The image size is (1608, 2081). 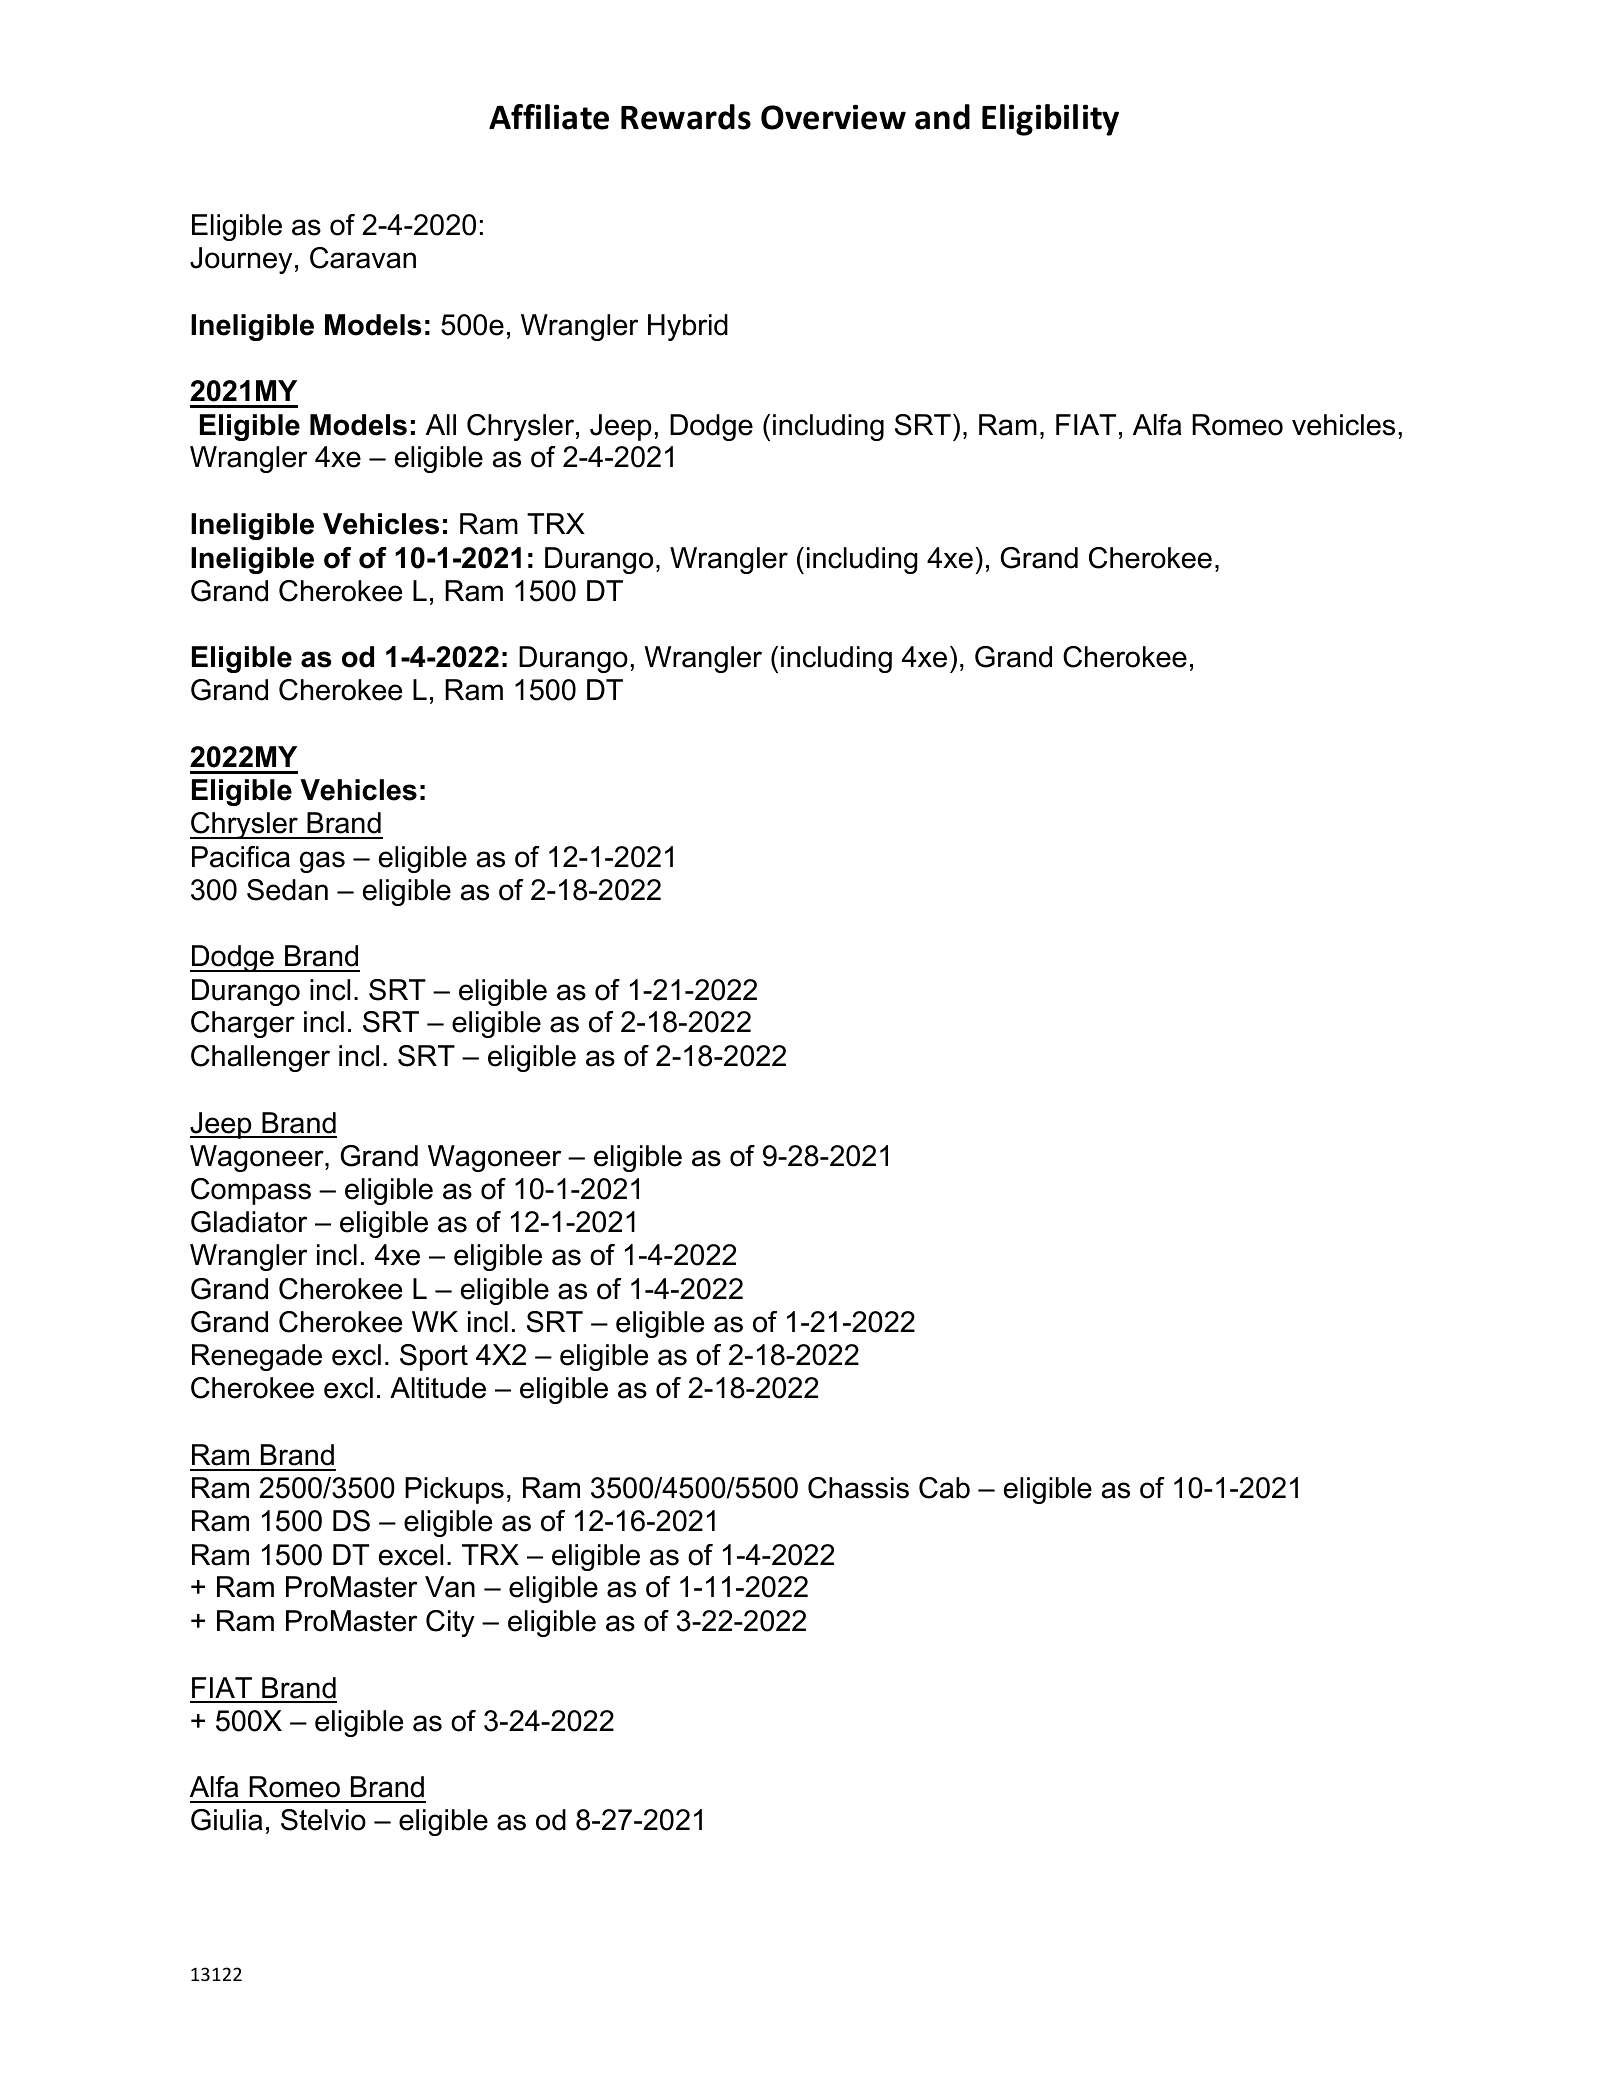 I want to click on Caravan, so click(x=363, y=258).
